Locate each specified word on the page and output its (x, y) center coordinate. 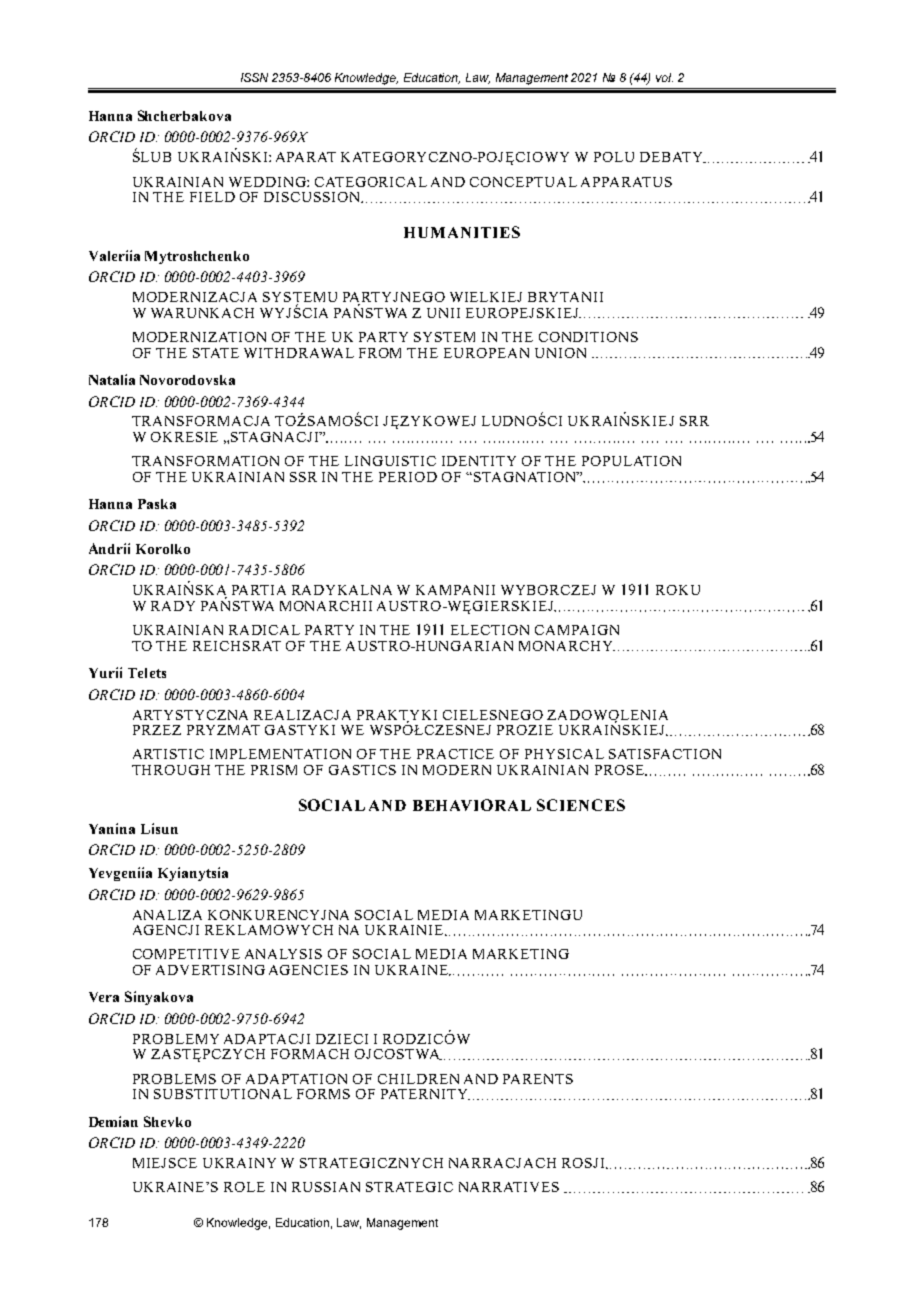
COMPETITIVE (186, 954)
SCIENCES (581, 805)
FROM (380, 353)
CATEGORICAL (371, 182)
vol (664, 77)
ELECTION (490, 630)
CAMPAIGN (577, 630)
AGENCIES (308, 970)
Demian (113, 1121)
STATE (216, 353)
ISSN (254, 77)
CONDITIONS (588, 337)
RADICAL (264, 630)
